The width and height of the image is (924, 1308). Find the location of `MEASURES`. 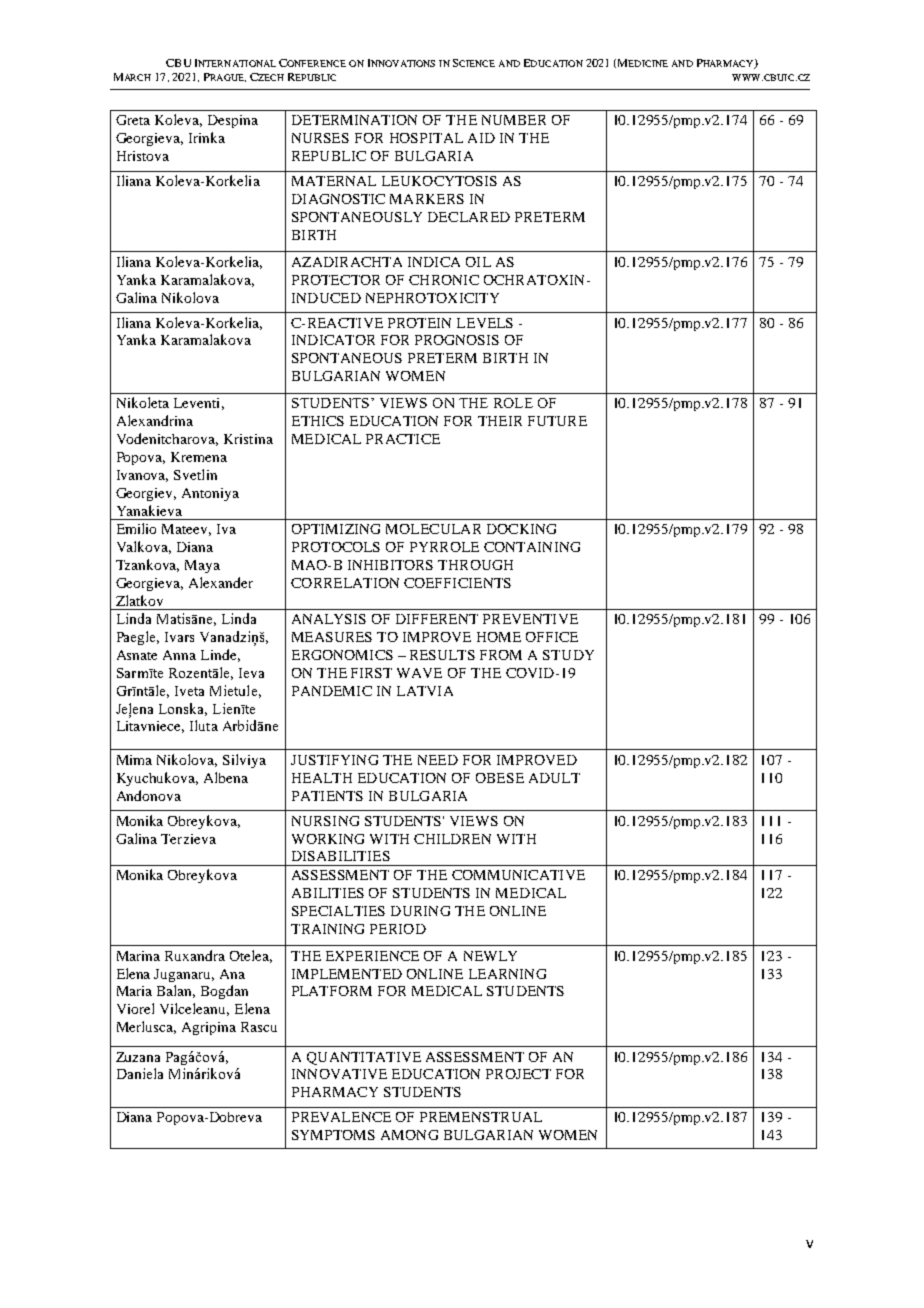

MEASURES is located at coordinates (332, 637).
